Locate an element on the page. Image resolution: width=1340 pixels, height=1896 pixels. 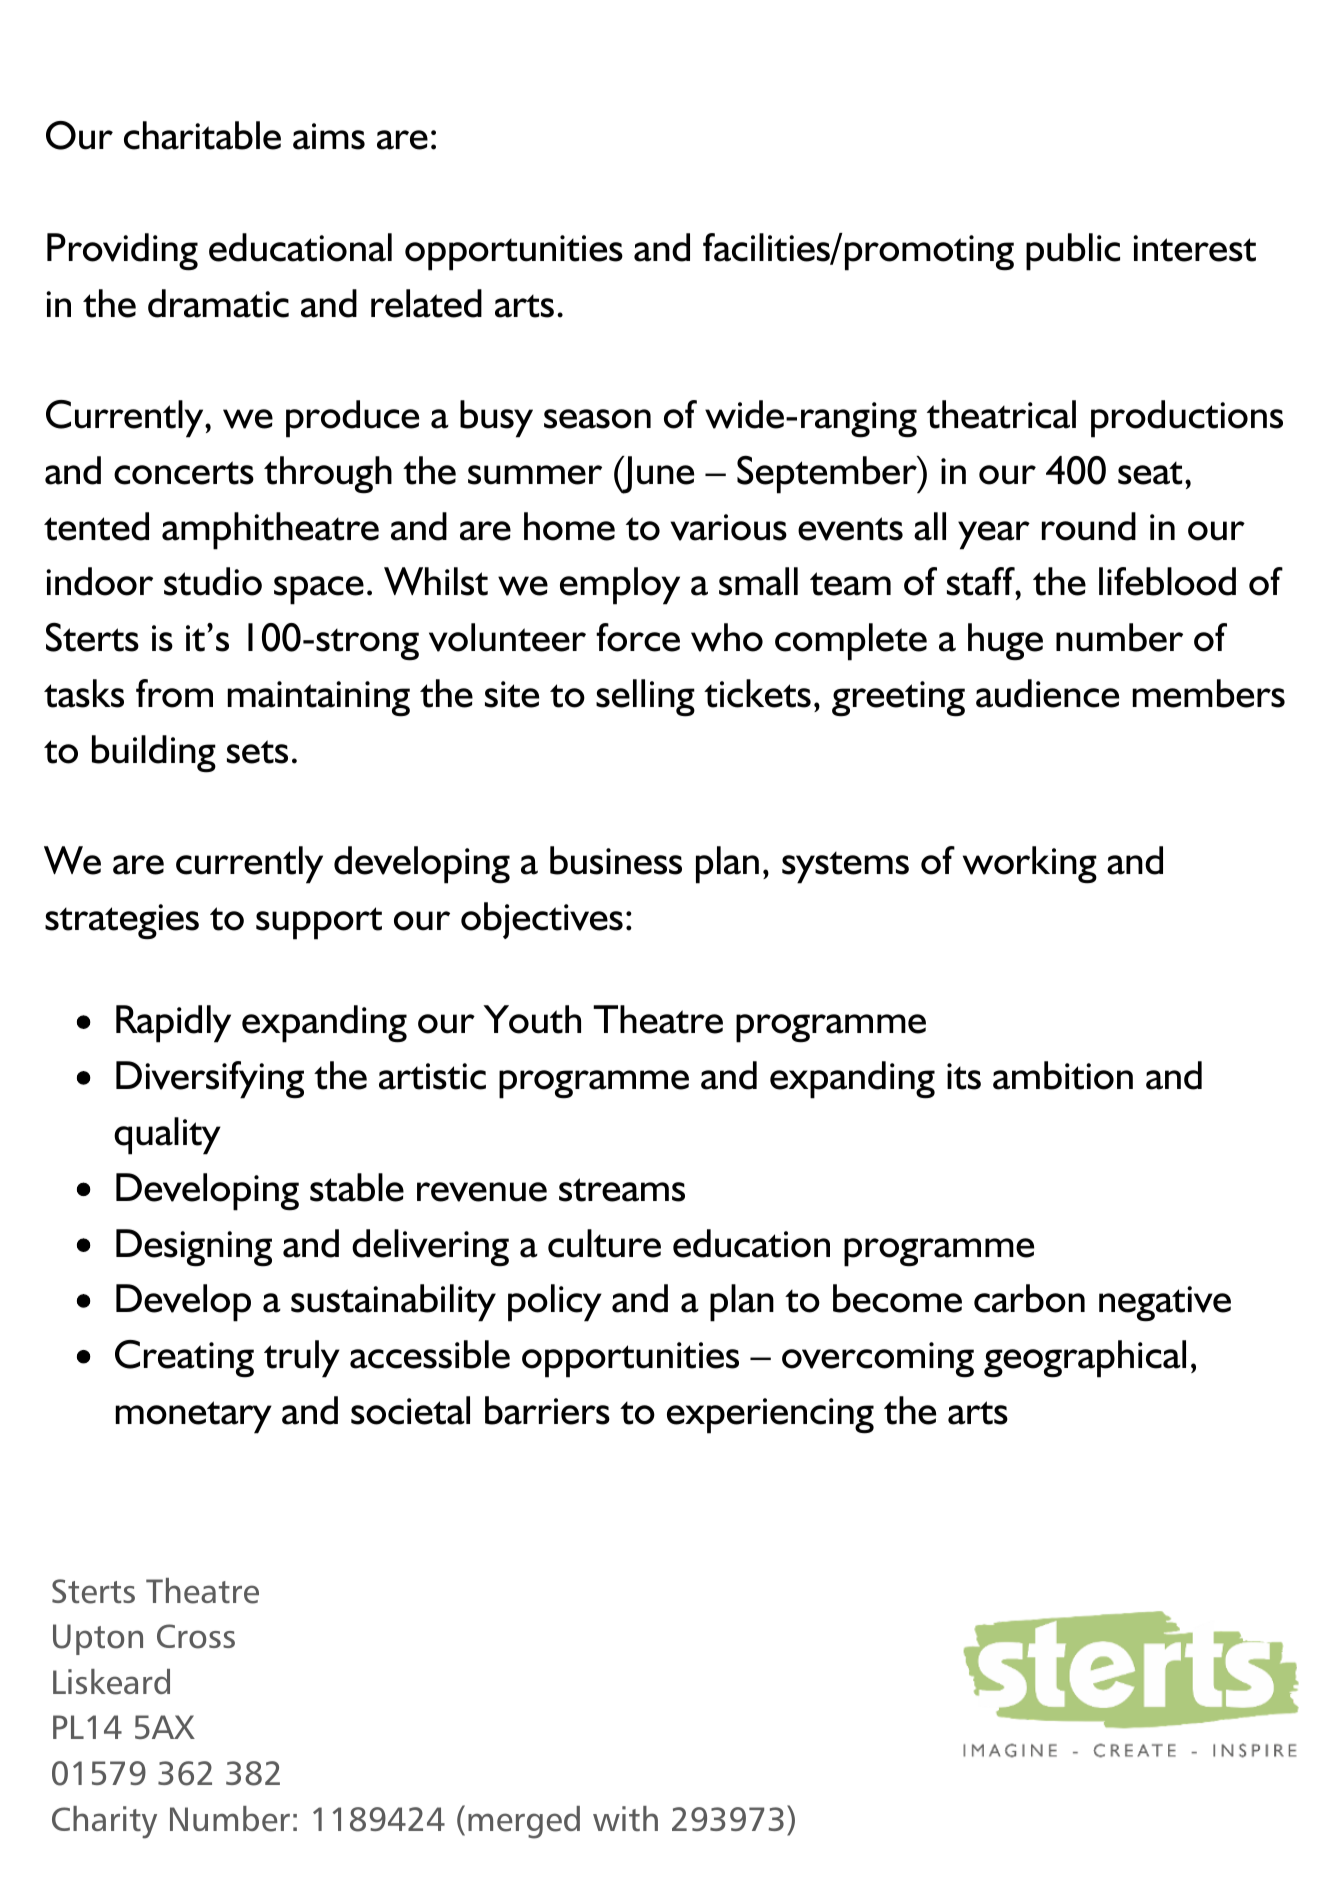
charitable is located at coordinates (202, 135).
